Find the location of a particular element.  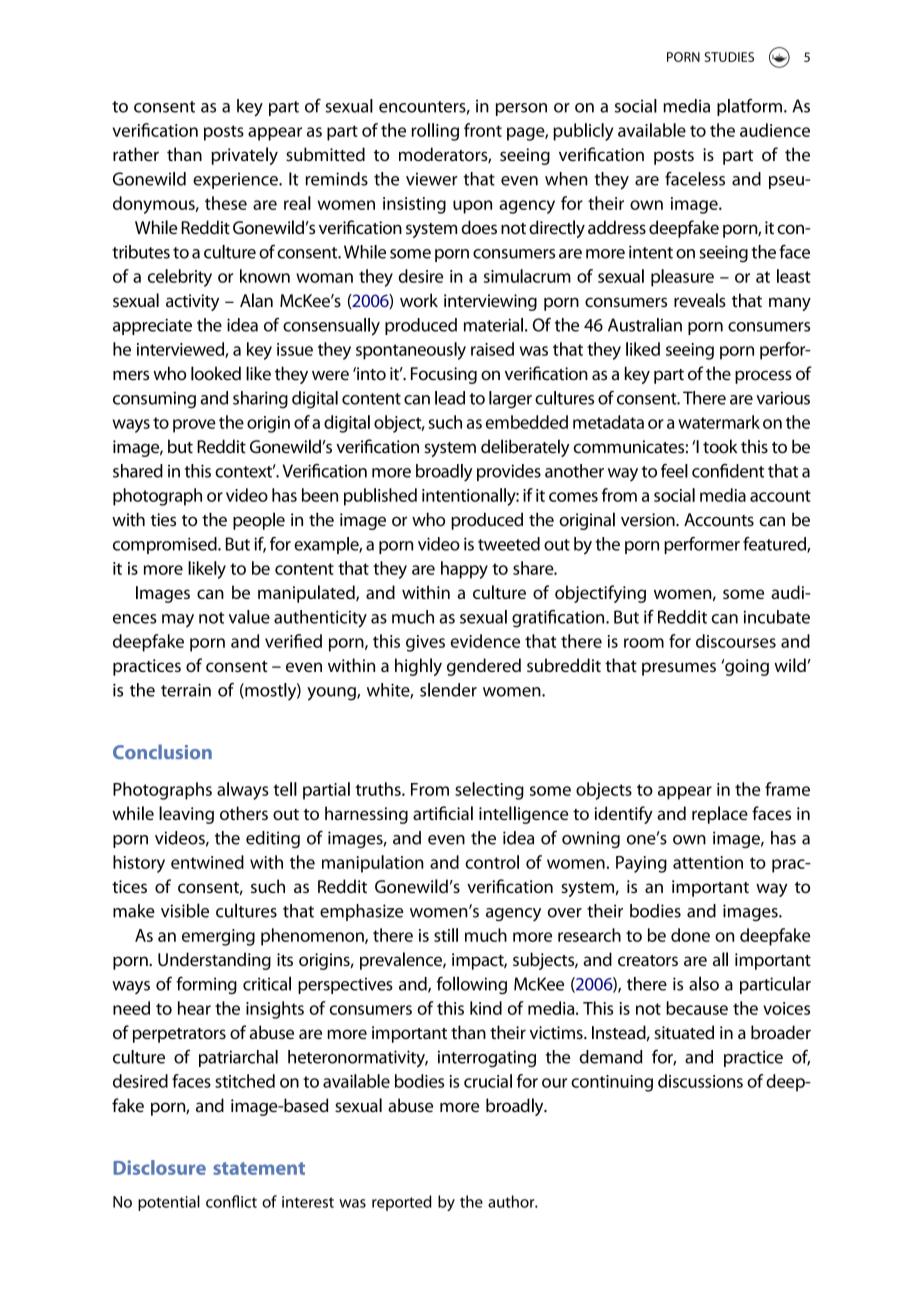

selecting is located at coordinates (489, 791).
